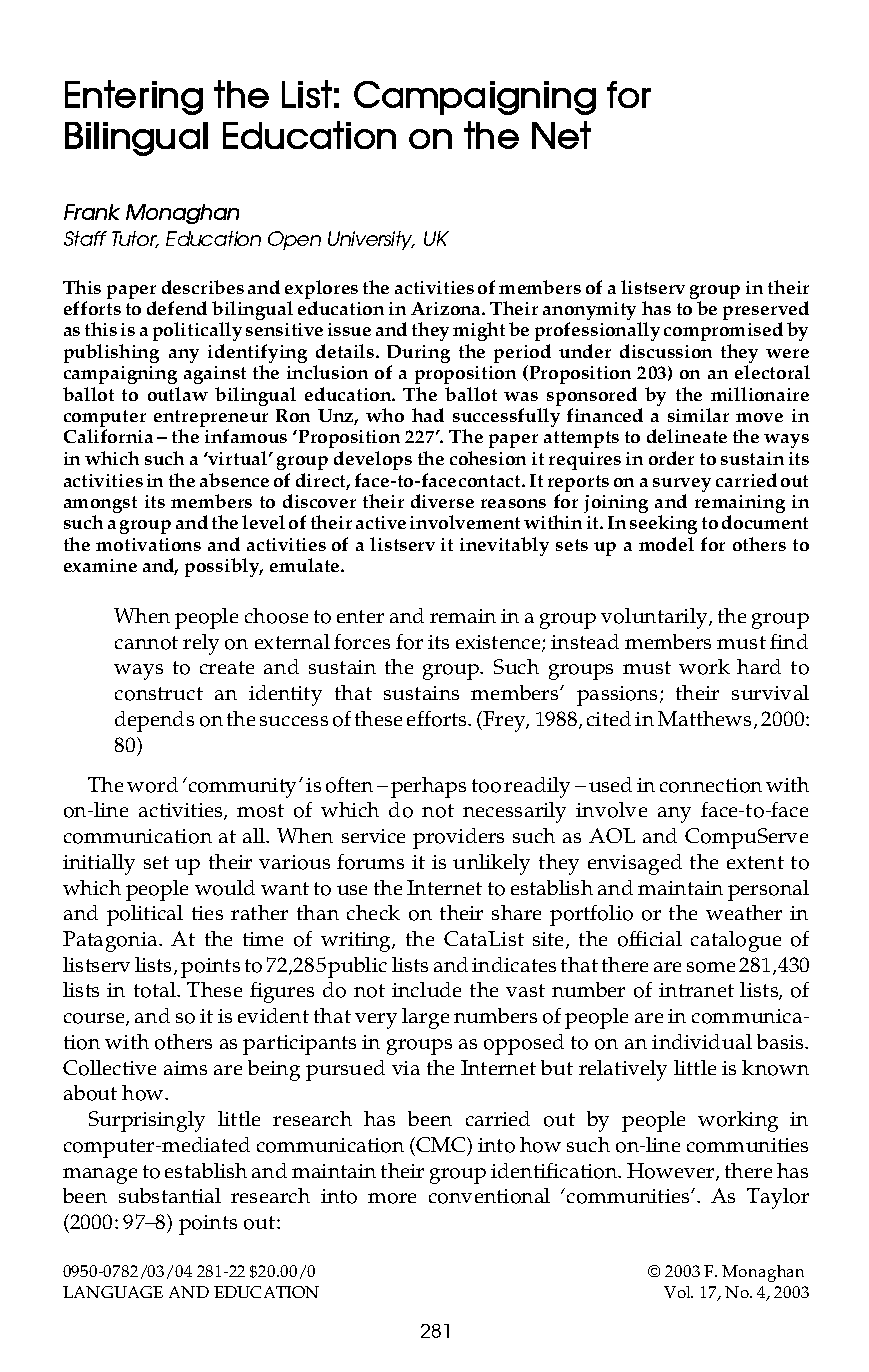 The image size is (869, 1372). Describe the element at coordinates (371, 240) in the document. I see `University` at that location.
